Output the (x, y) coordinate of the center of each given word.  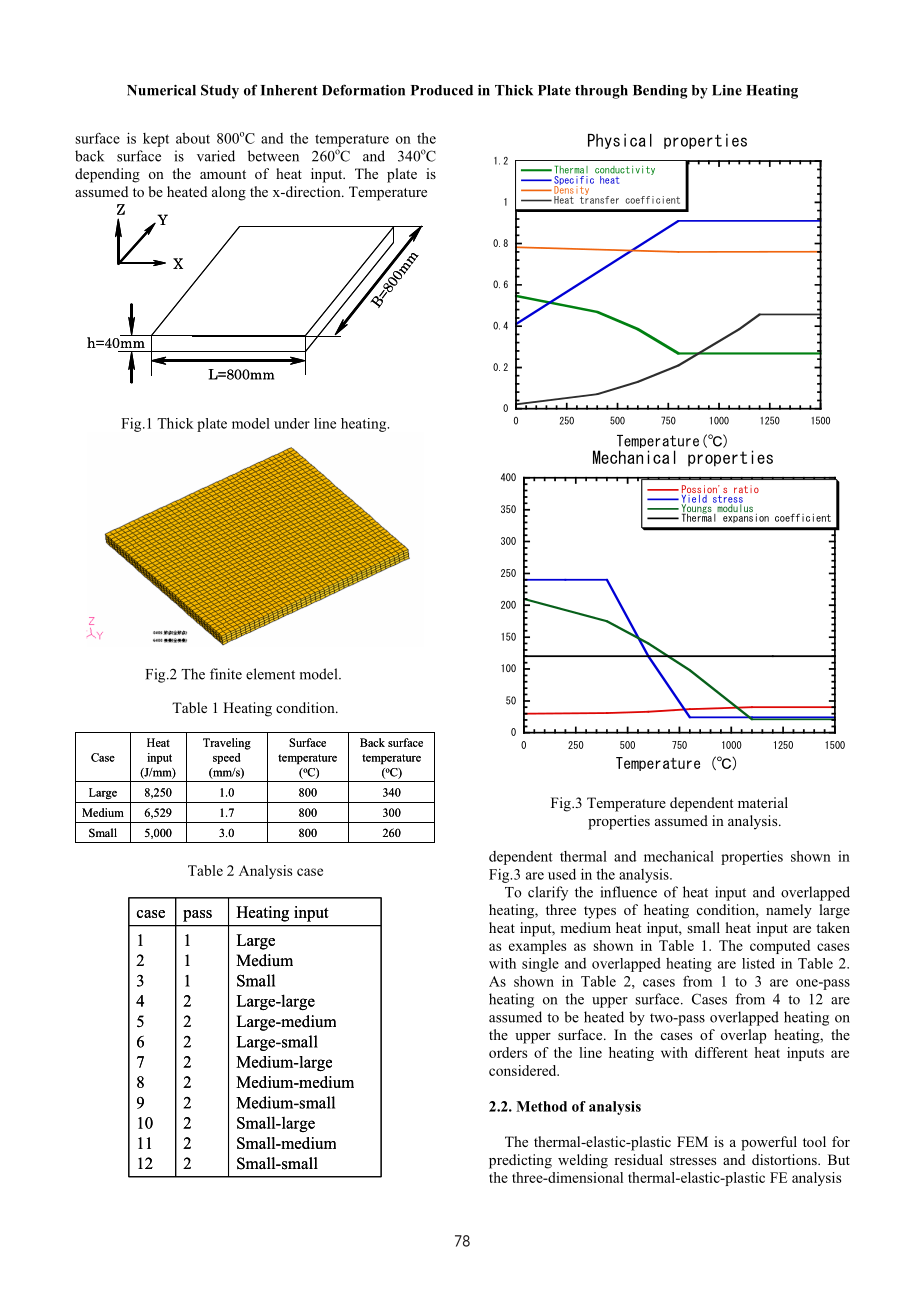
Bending (660, 92)
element (270, 674)
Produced (442, 90)
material (763, 802)
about (193, 138)
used (562, 874)
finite (226, 674)
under (292, 423)
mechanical (679, 856)
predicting (520, 1161)
